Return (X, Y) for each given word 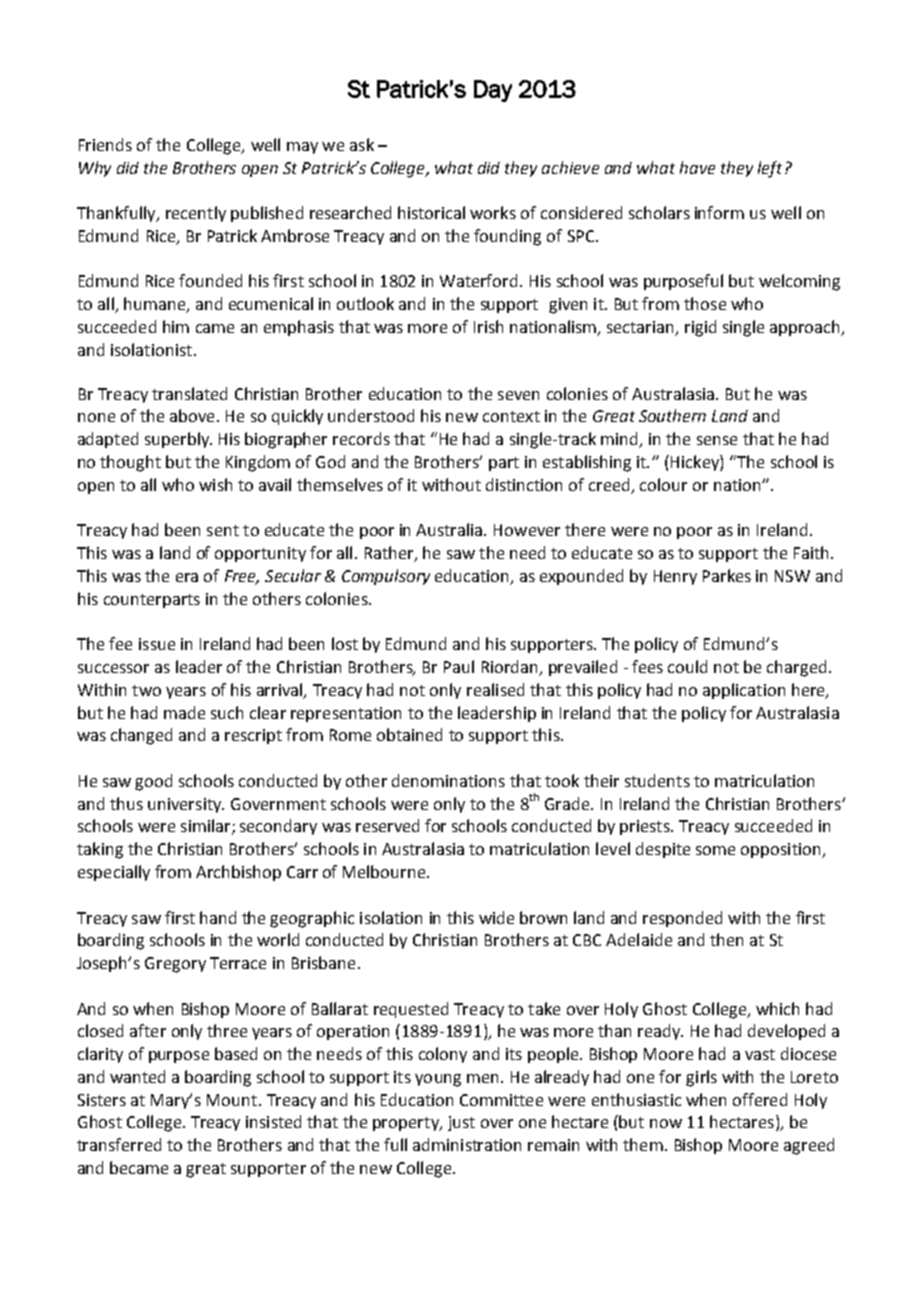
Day (493, 91)
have (697, 167)
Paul (459, 666)
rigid (700, 328)
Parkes (727, 575)
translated (189, 393)
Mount (232, 1100)
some (715, 850)
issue (157, 644)
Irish (488, 326)
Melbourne (385, 871)
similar (207, 827)
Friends (105, 144)
